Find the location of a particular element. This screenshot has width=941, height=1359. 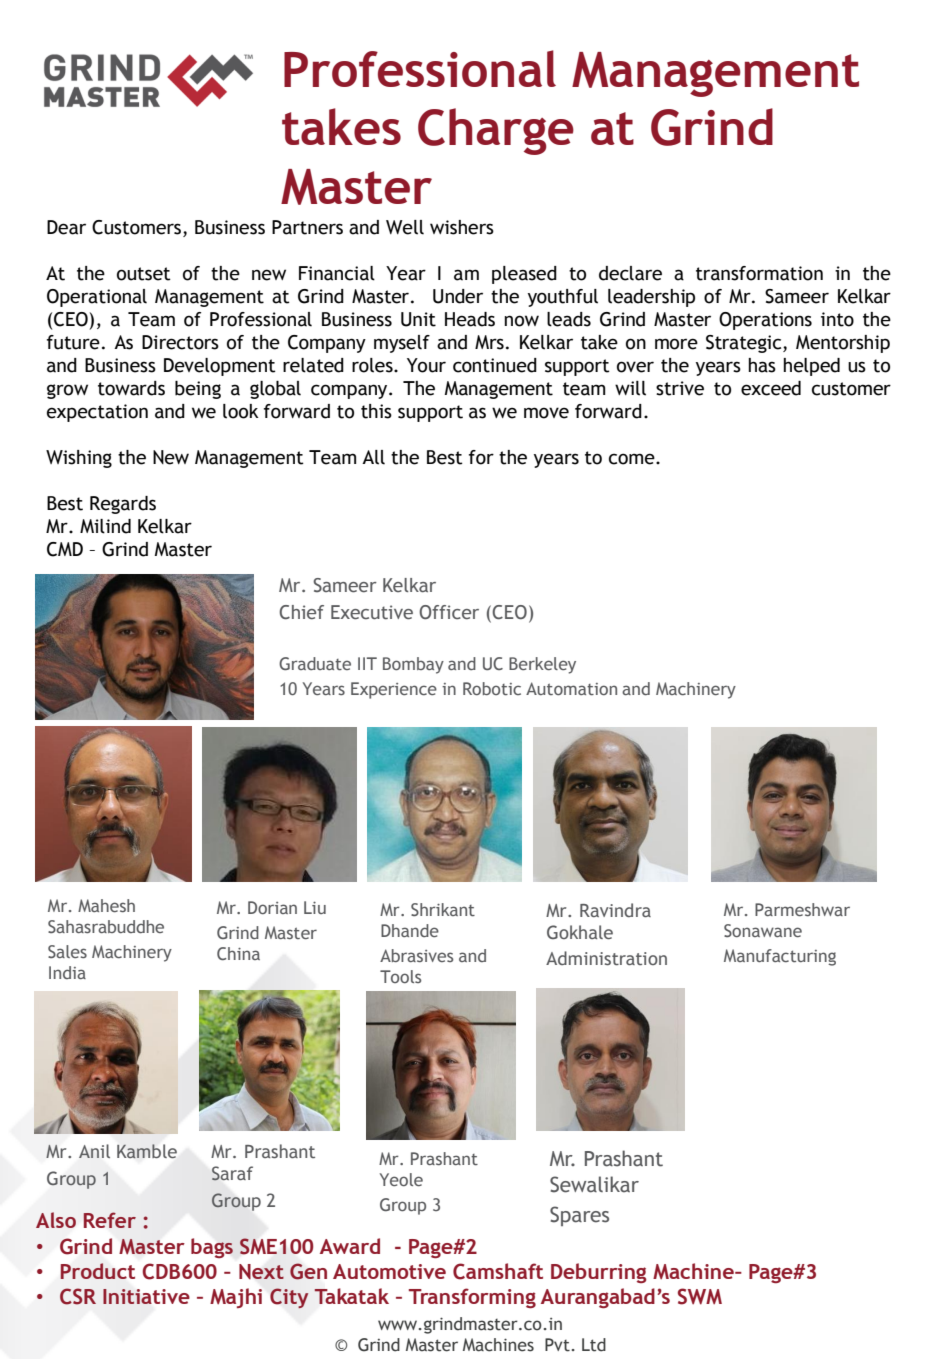

Tools is located at coordinates (400, 976).
